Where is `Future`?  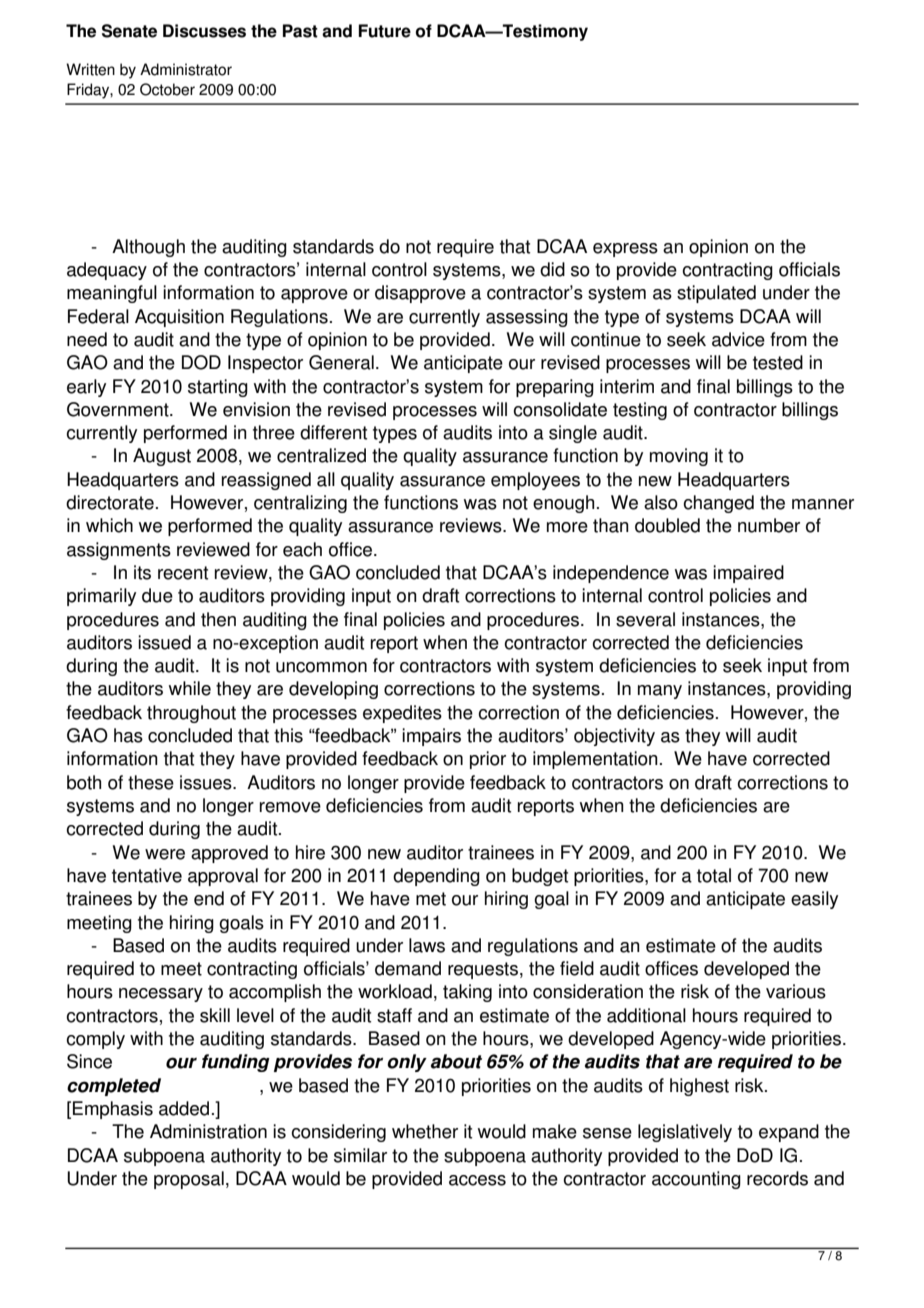 Future is located at coordinates (384, 31).
